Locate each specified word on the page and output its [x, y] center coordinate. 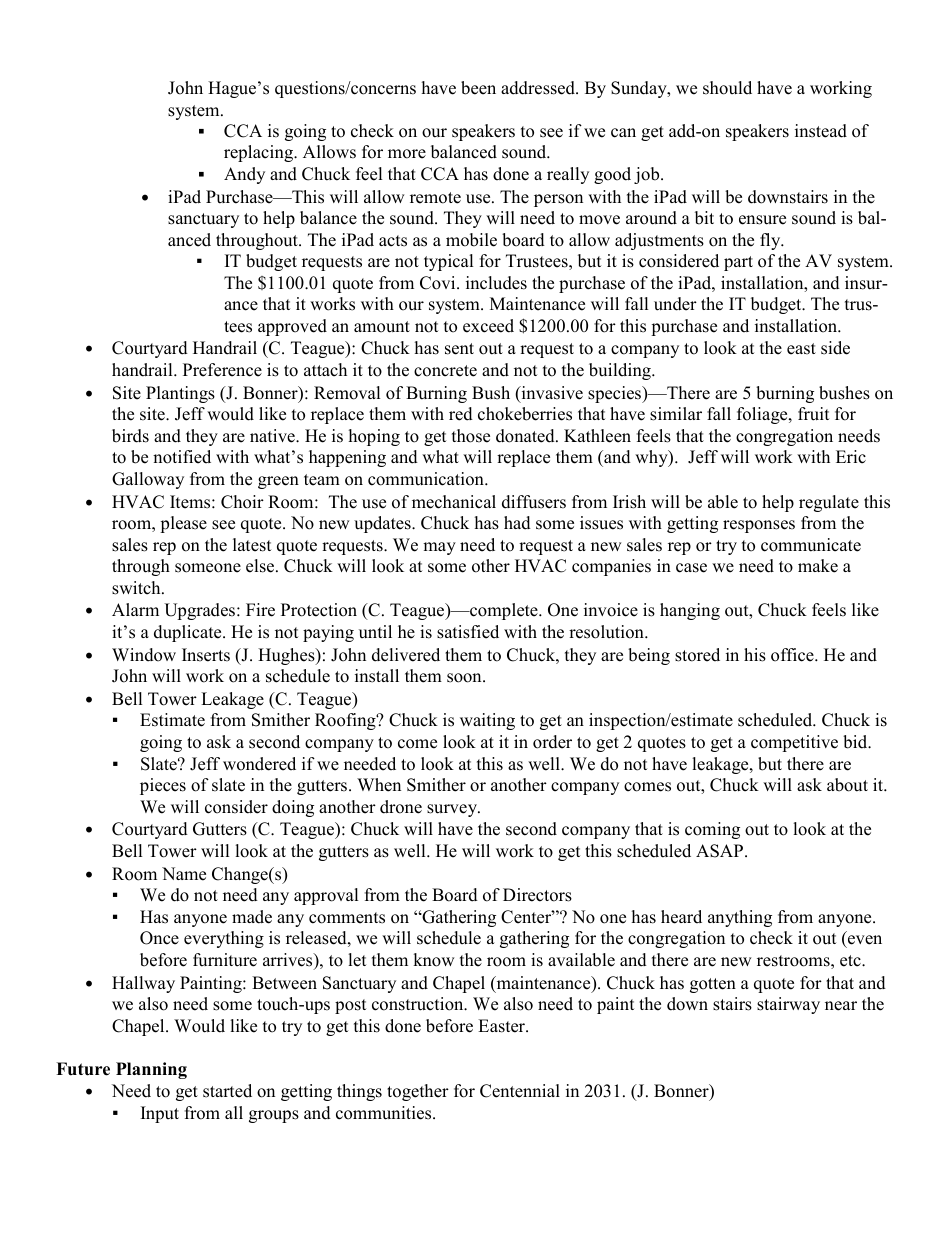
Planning [151, 1070]
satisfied [468, 632]
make [818, 566]
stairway [788, 1005]
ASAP [721, 851]
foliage [763, 415]
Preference [222, 370]
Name [184, 874]
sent [459, 349]
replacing [260, 153]
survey [453, 810]
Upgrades [201, 611]
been [478, 88]
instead [821, 131]
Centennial [520, 1091]
